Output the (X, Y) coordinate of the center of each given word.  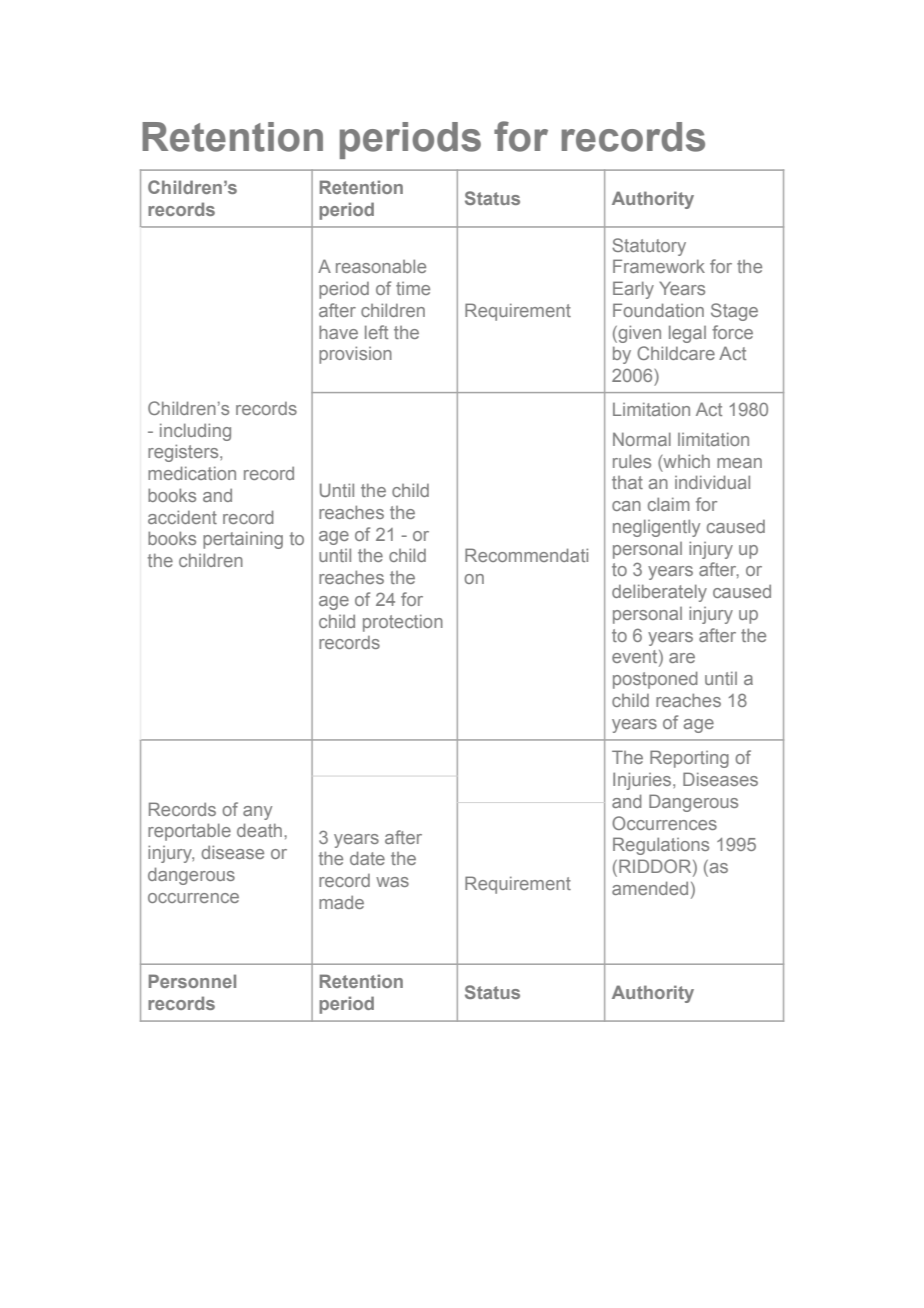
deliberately (659, 593)
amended (650, 888)
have (338, 332)
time (413, 288)
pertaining (243, 540)
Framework (659, 266)
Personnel (192, 981)
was (392, 882)
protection (403, 623)
